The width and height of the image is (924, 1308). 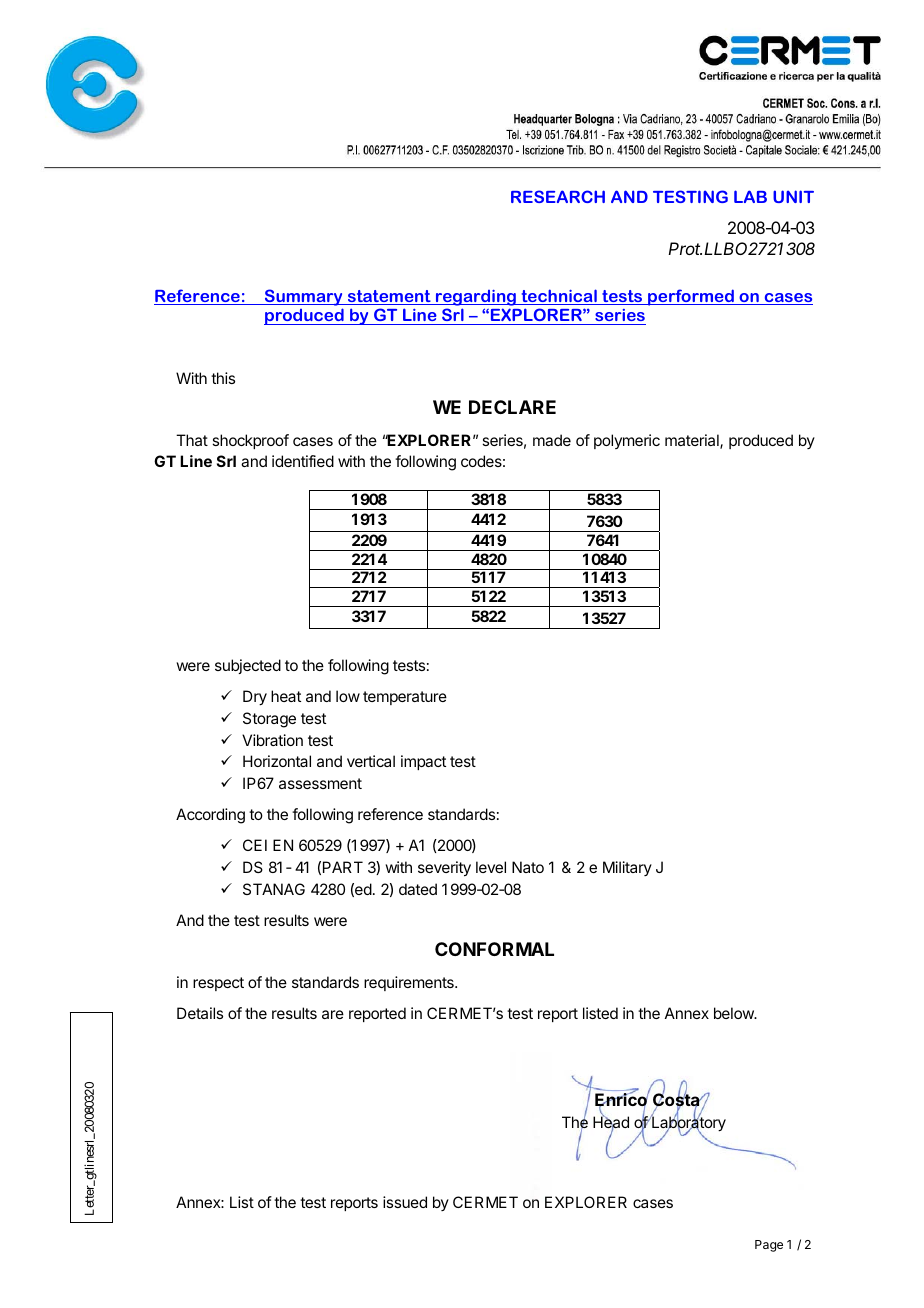 What do you see at coordinates (250, 441) in the image?
I see `shockproof` at bounding box center [250, 441].
